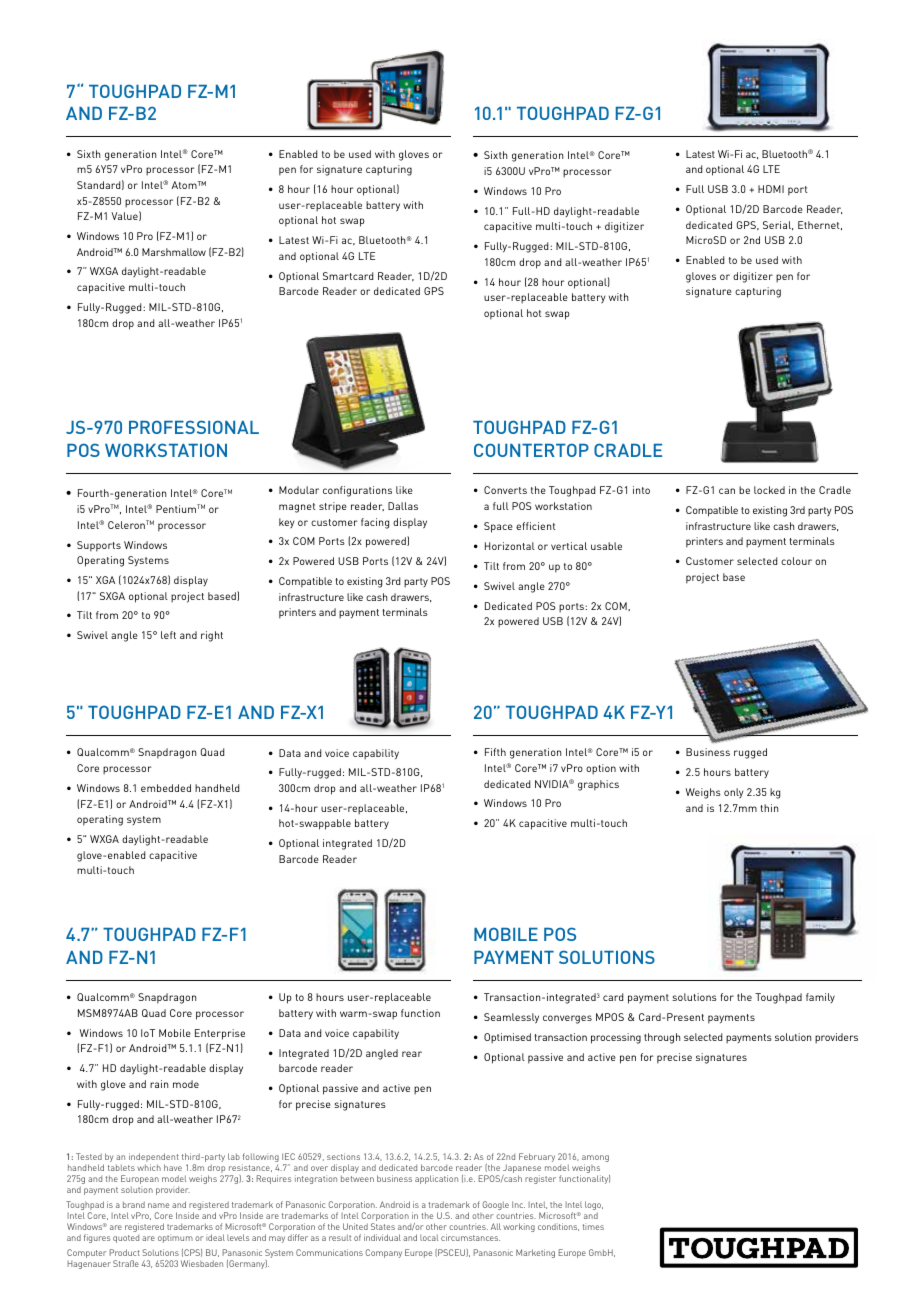  I want to click on HDMI, so click(771, 189).
